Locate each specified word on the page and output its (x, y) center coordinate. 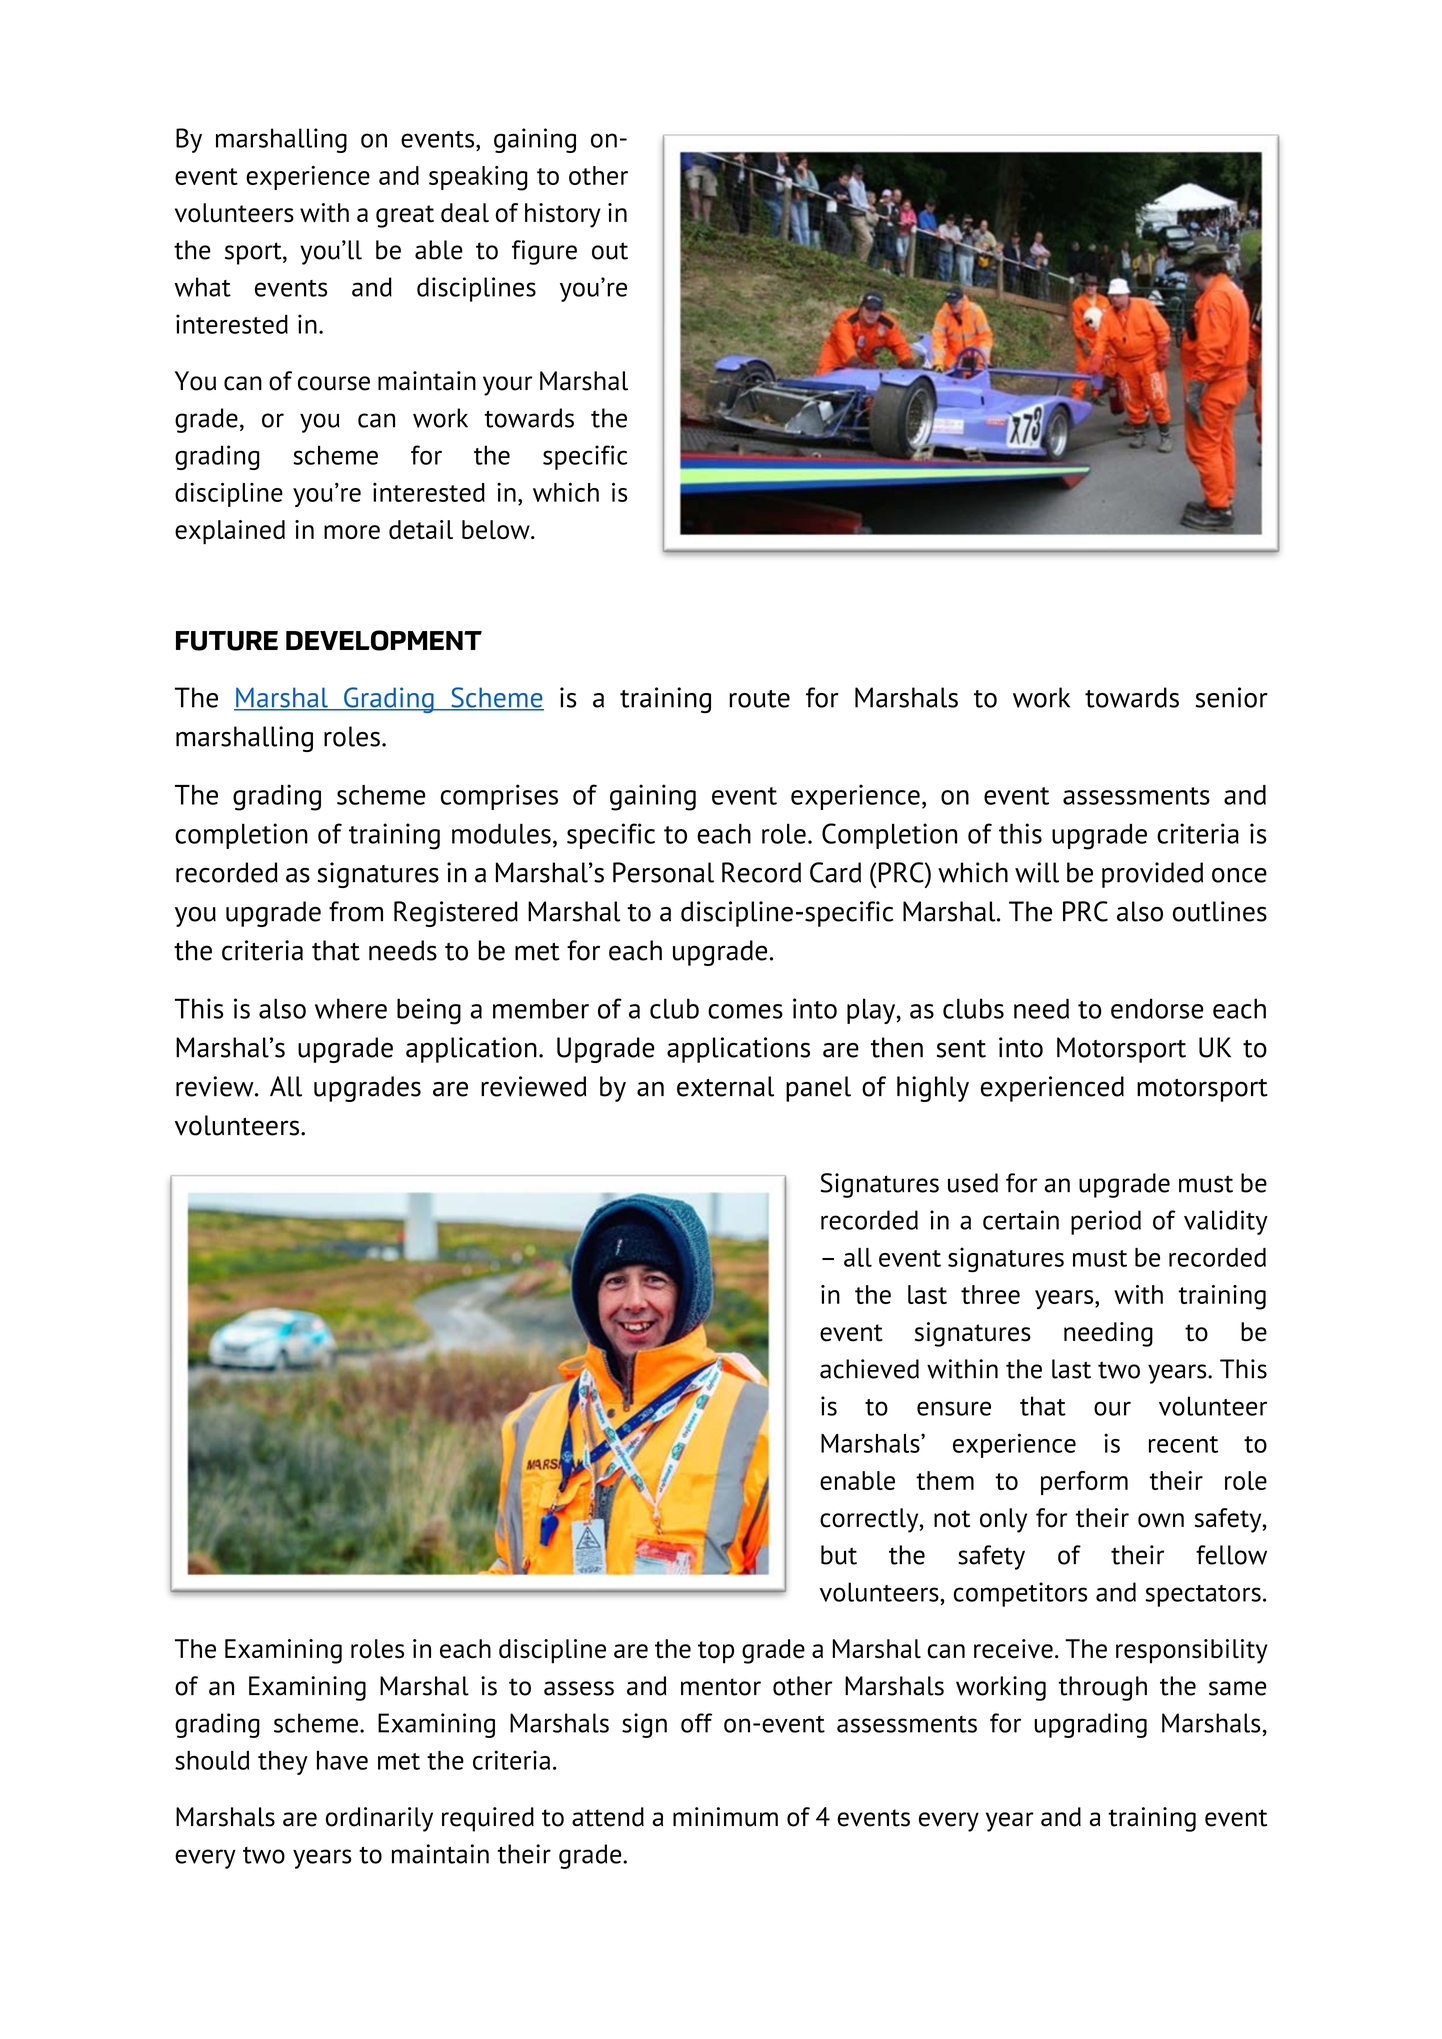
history (563, 215)
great (405, 216)
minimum (725, 1817)
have (342, 1760)
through (1103, 1688)
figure (544, 252)
